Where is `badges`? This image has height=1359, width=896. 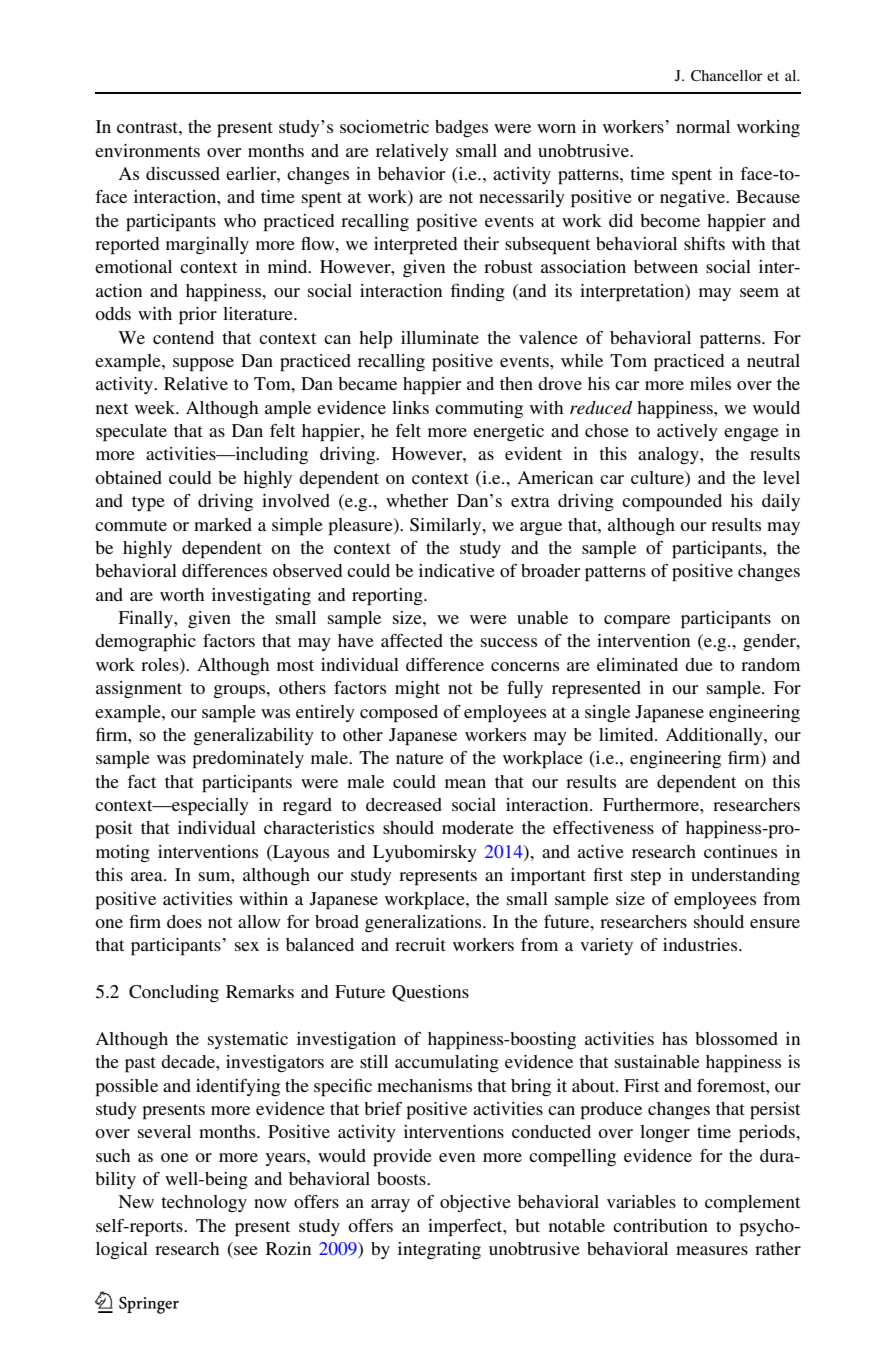
badges is located at coordinates (461, 128).
